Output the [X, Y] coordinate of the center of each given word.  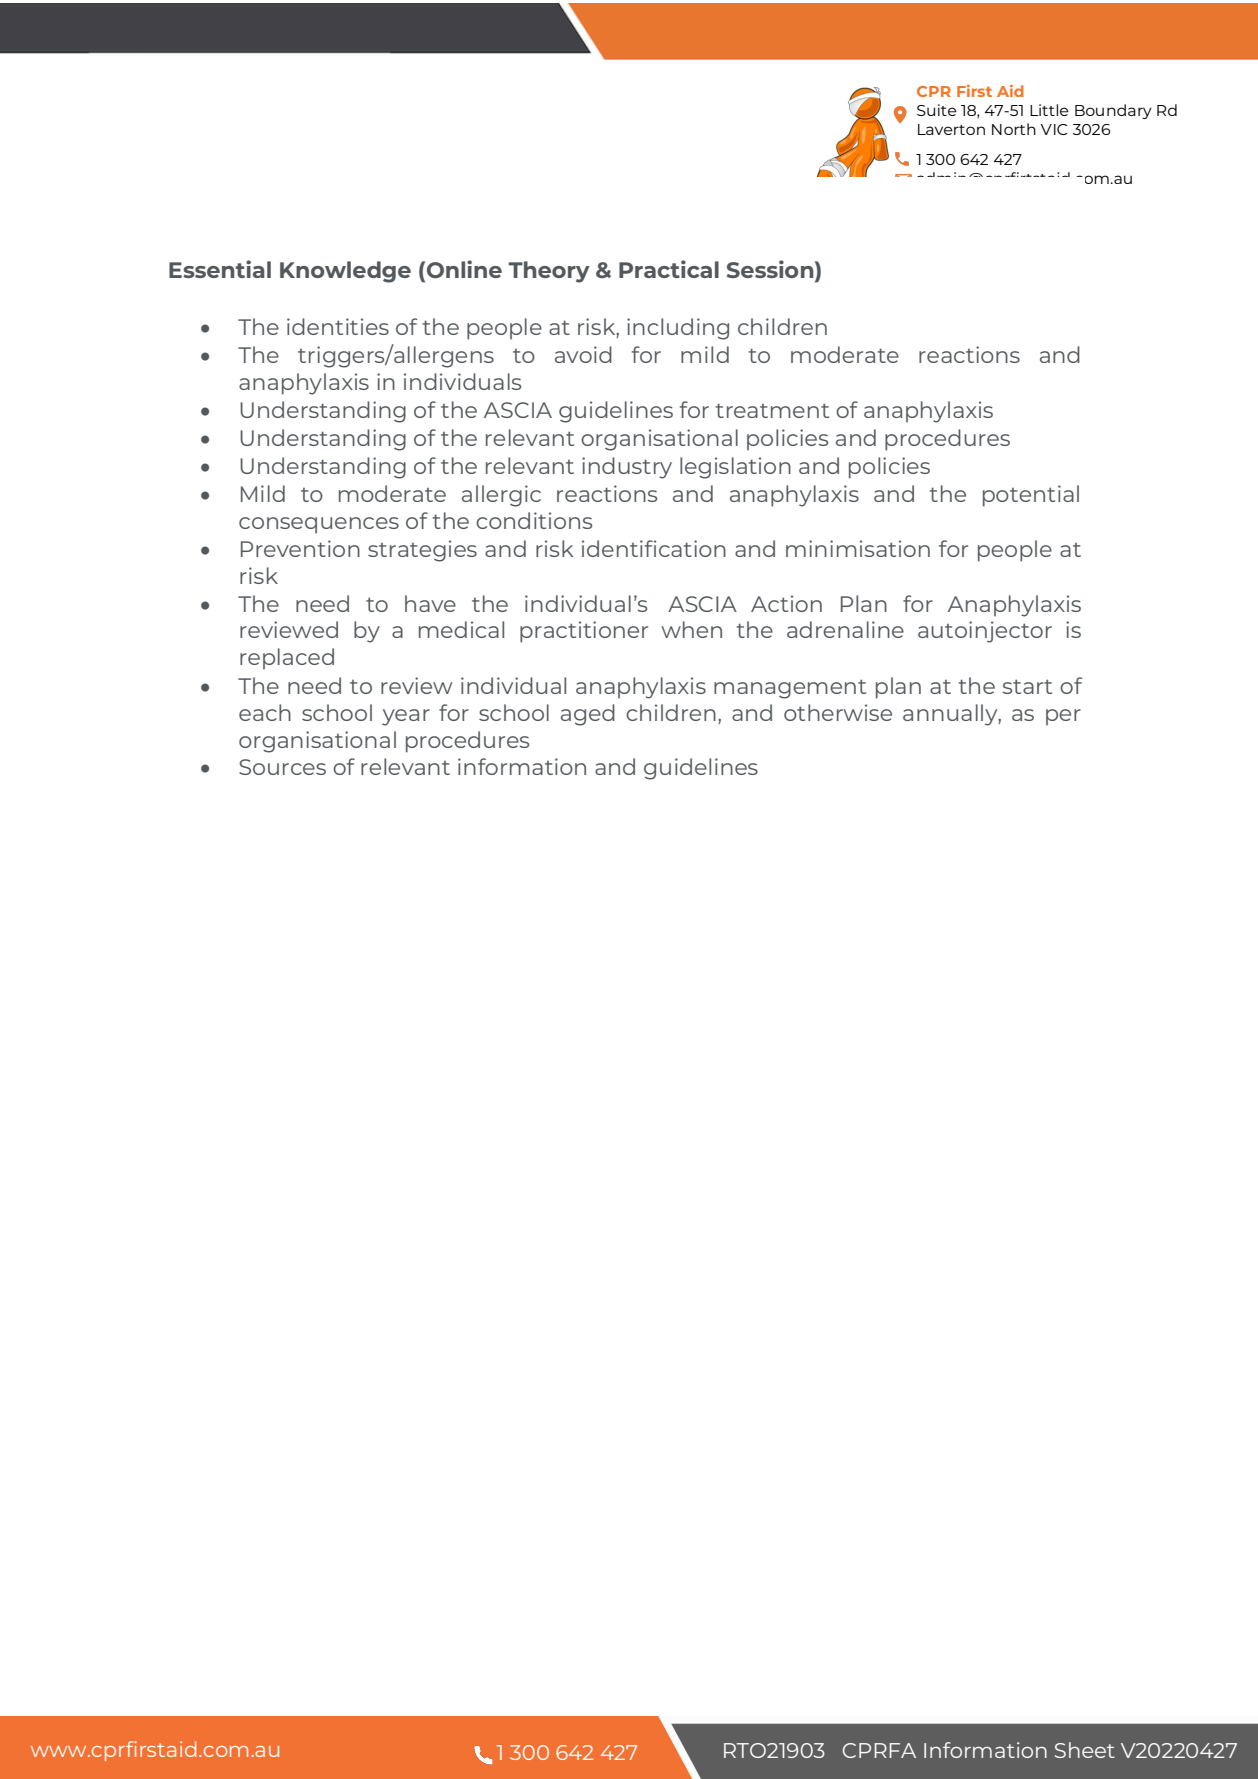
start [1027, 686]
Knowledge [345, 272]
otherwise [838, 712]
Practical [669, 269]
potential [1031, 496]
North [1014, 129]
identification [654, 548]
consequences [319, 525]
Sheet [1085, 1750]
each [265, 712]
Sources [282, 767]
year [406, 717]
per [1063, 717]
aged [588, 715]
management [790, 689]
